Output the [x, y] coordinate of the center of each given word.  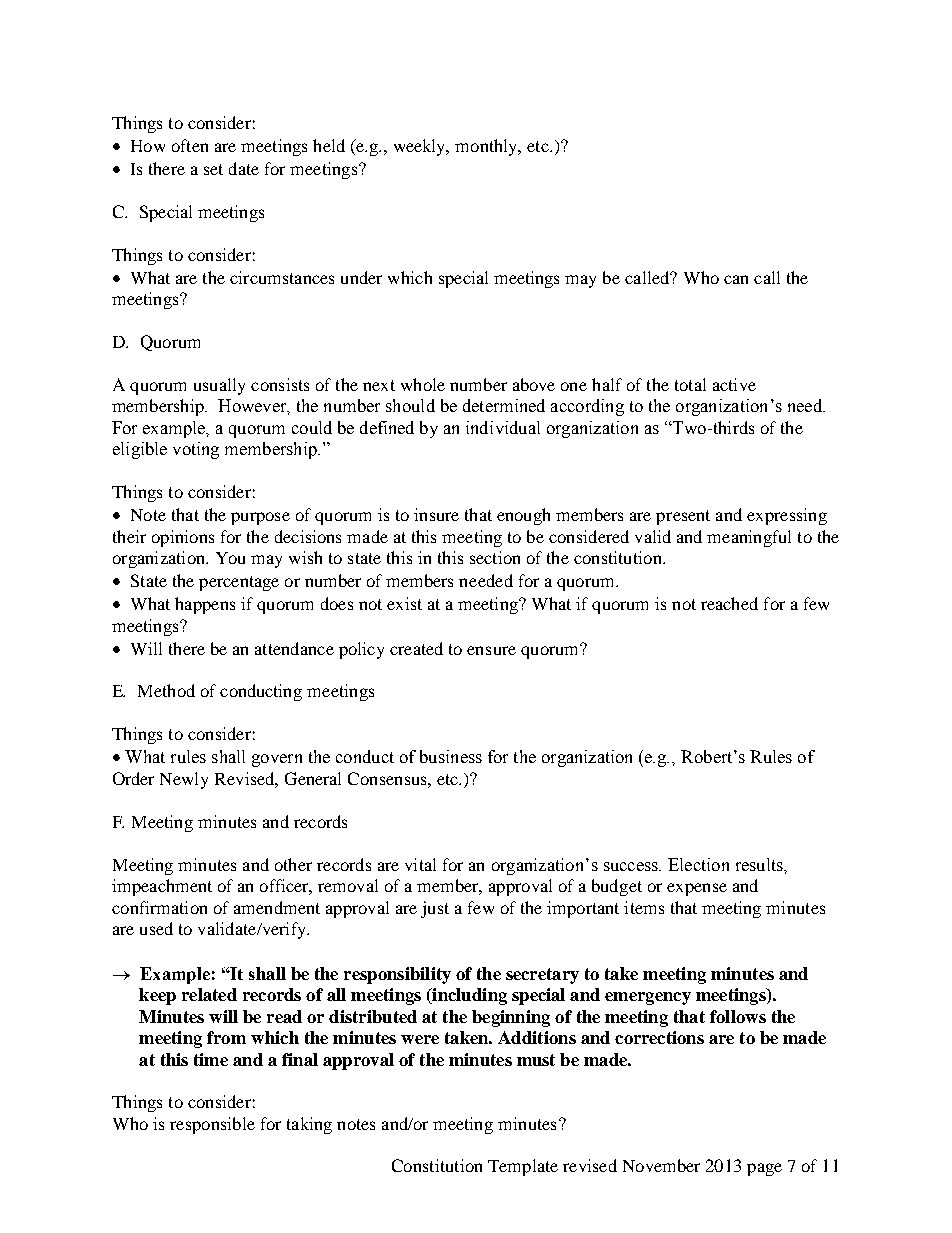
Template [523, 1167]
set [213, 169]
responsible [212, 1125]
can [736, 279]
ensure [491, 650]
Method [166, 690]
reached [729, 603]
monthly [487, 147]
